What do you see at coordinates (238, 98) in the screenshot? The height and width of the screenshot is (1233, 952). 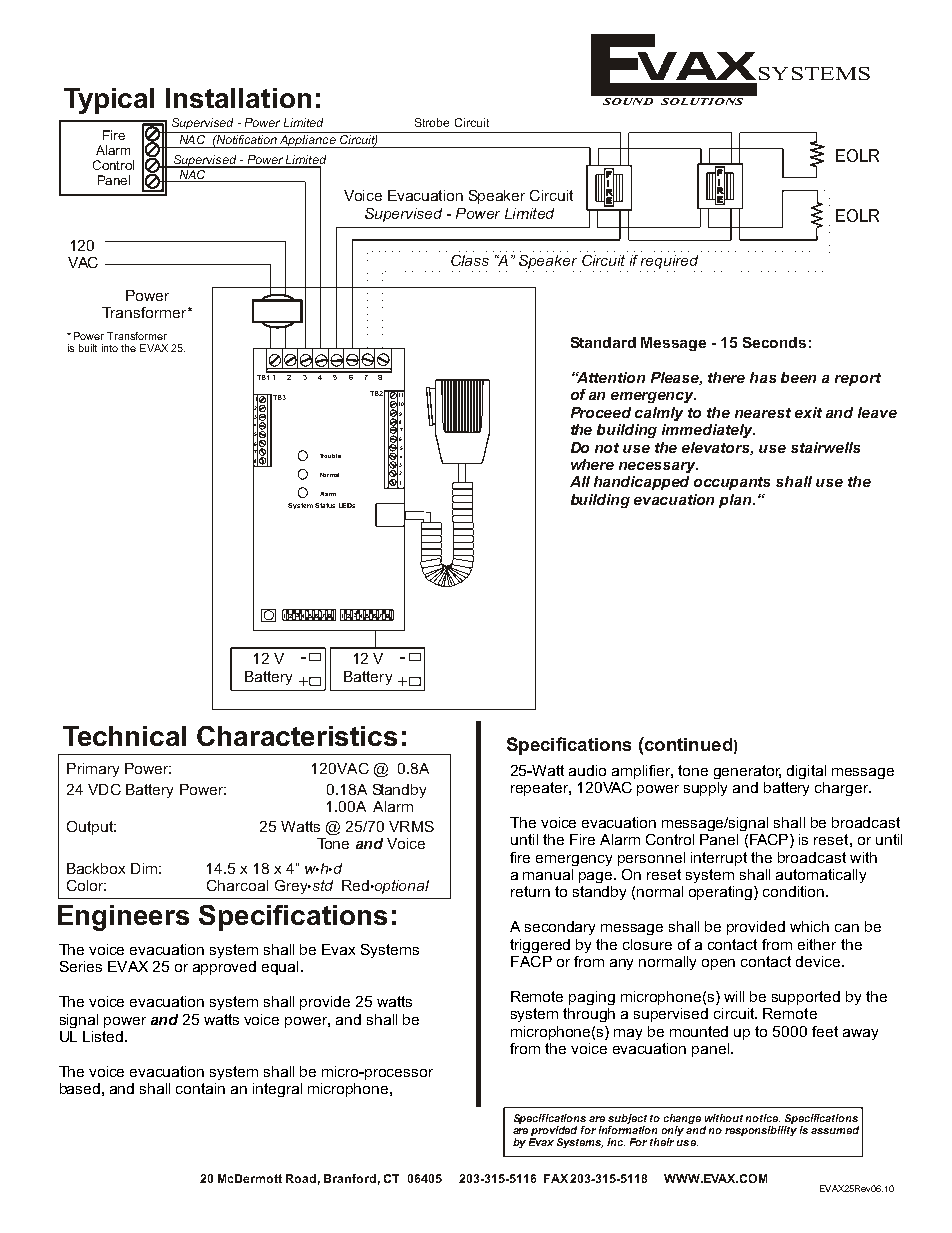 I see `Installation` at bounding box center [238, 98].
